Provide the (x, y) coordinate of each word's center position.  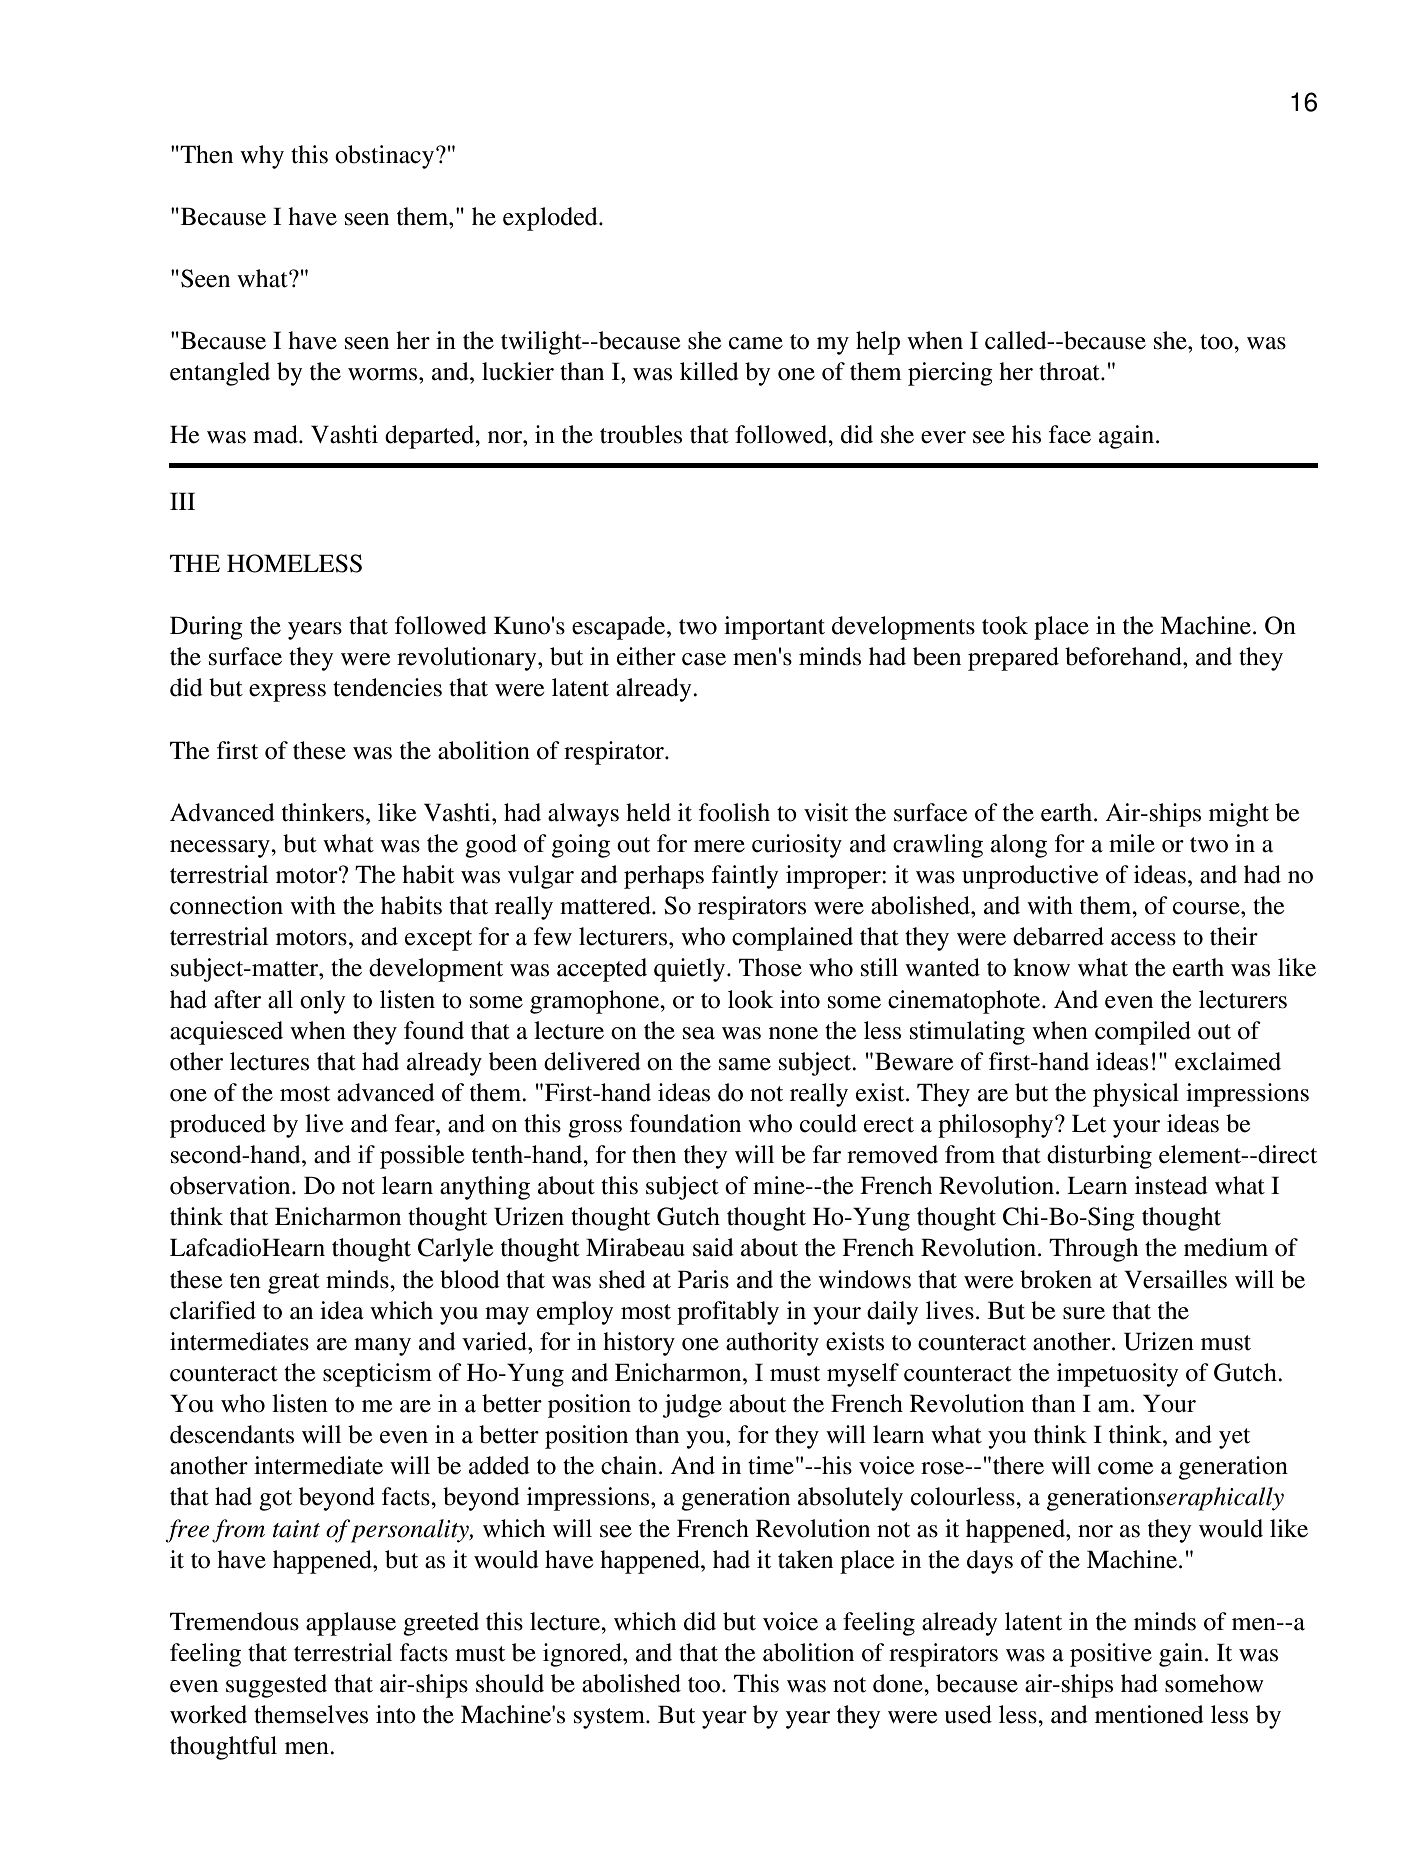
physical (1136, 1095)
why (262, 157)
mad (276, 434)
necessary (221, 849)
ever (943, 437)
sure (1084, 1313)
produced (218, 1126)
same (745, 1064)
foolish (734, 812)
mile (1132, 843)
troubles (641, 434)
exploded (551, 219)
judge (692, 1406)
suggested (276, 1686)
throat (1070, 371)
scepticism (377, 1375)
